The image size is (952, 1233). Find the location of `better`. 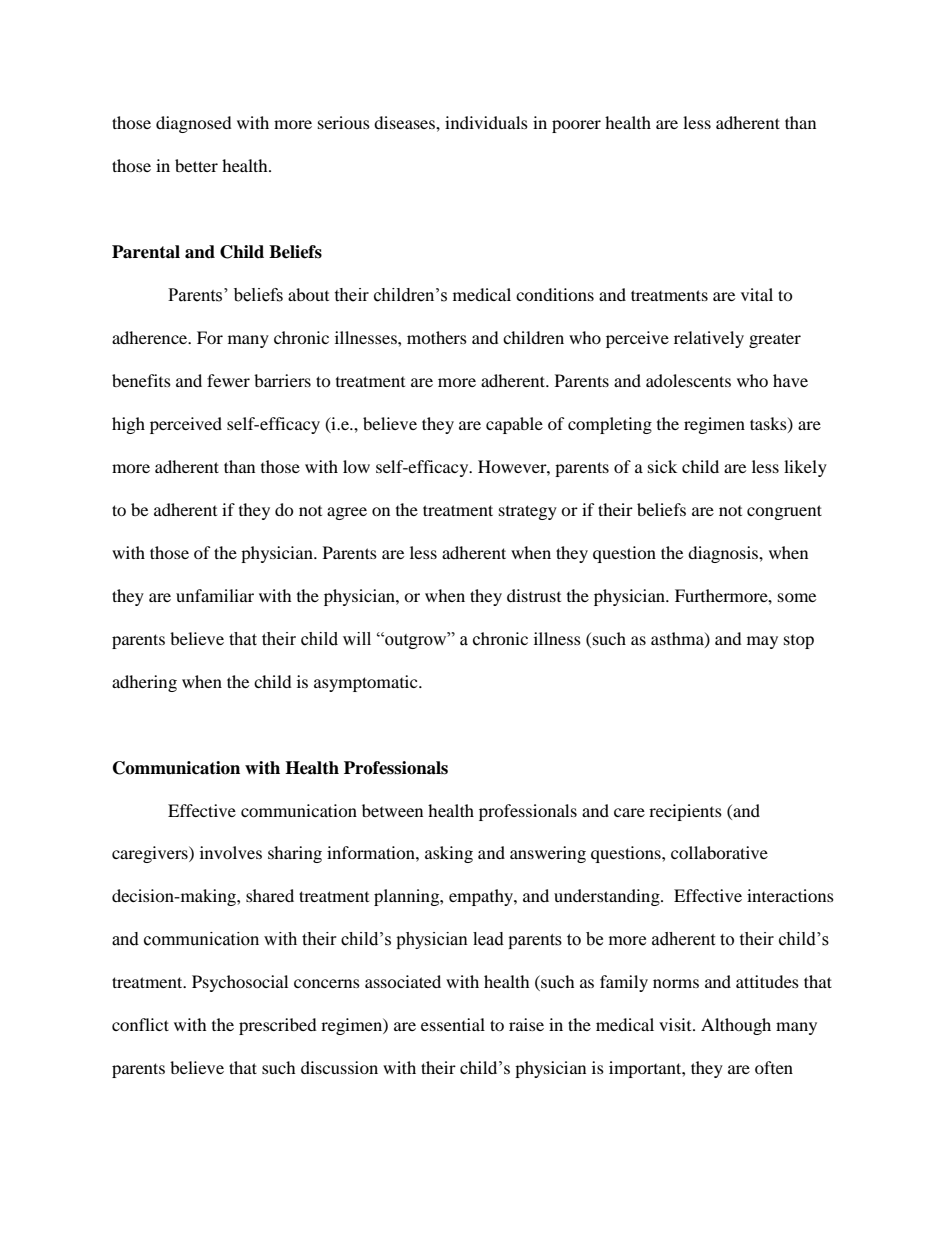

better is located at coordinates (196, 165).
